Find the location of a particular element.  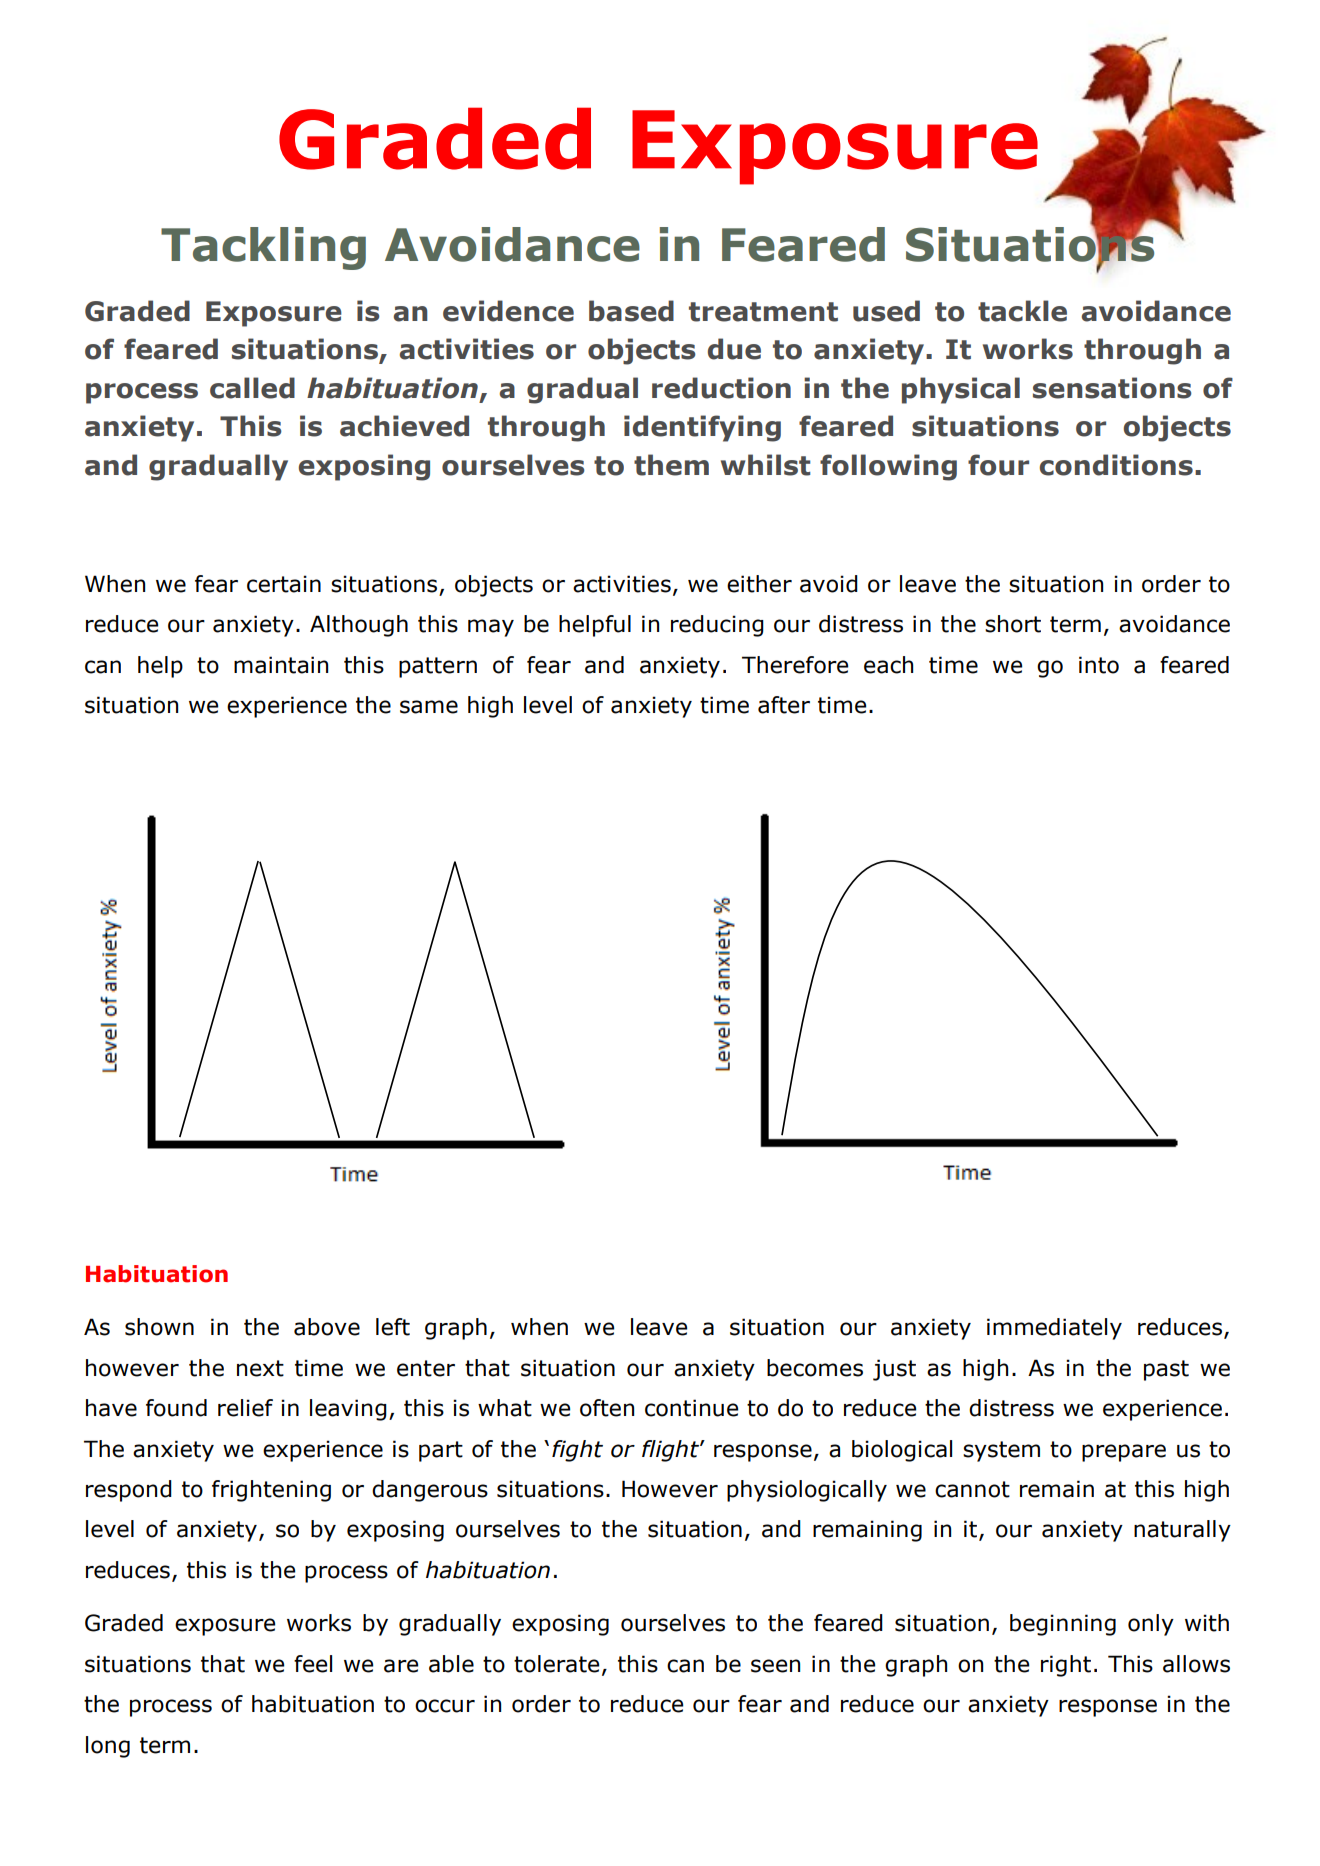

feel is located at coordinates (313, 1664).
